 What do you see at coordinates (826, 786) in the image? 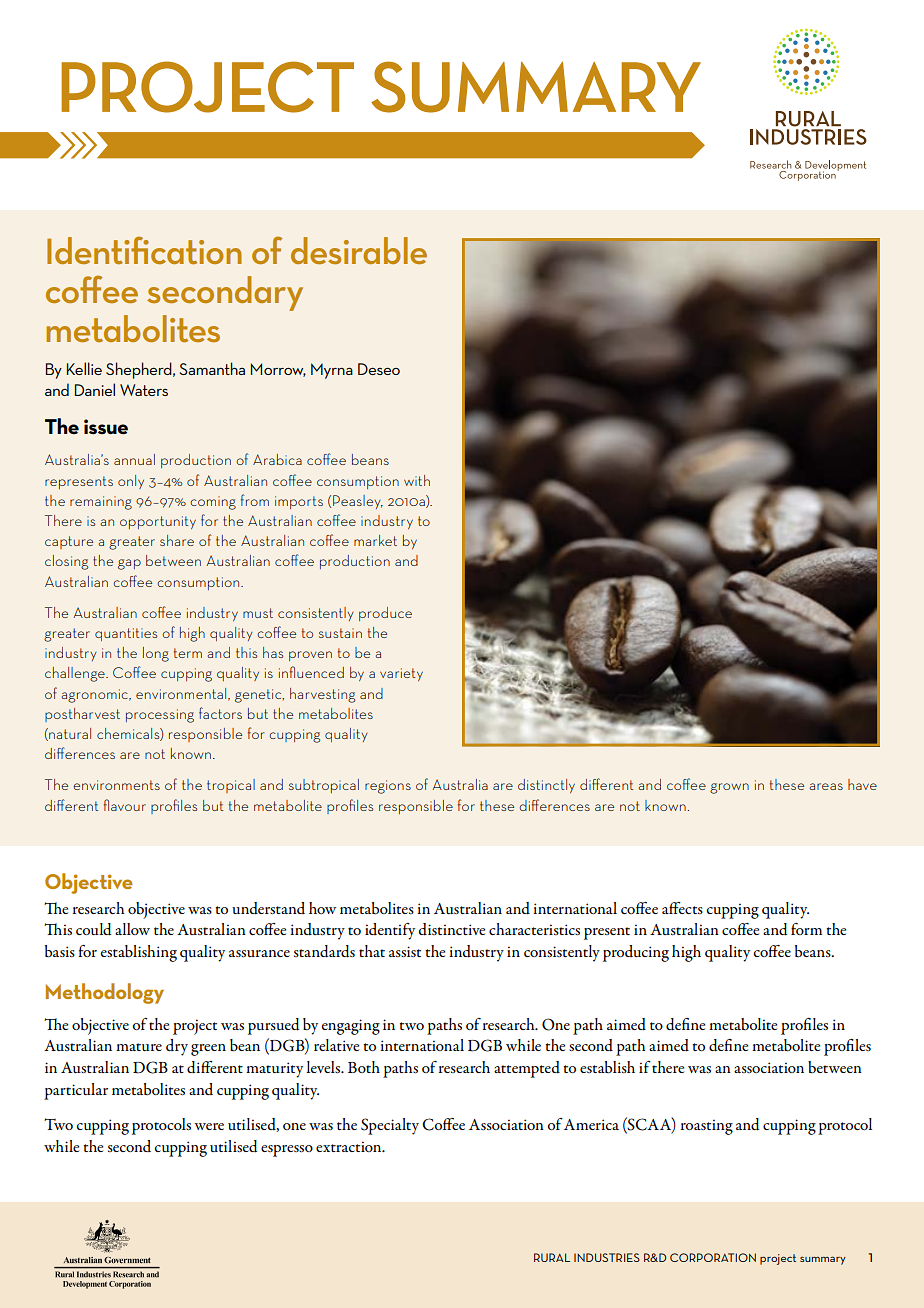
I see `areas` at bounding box center [826, 786].
